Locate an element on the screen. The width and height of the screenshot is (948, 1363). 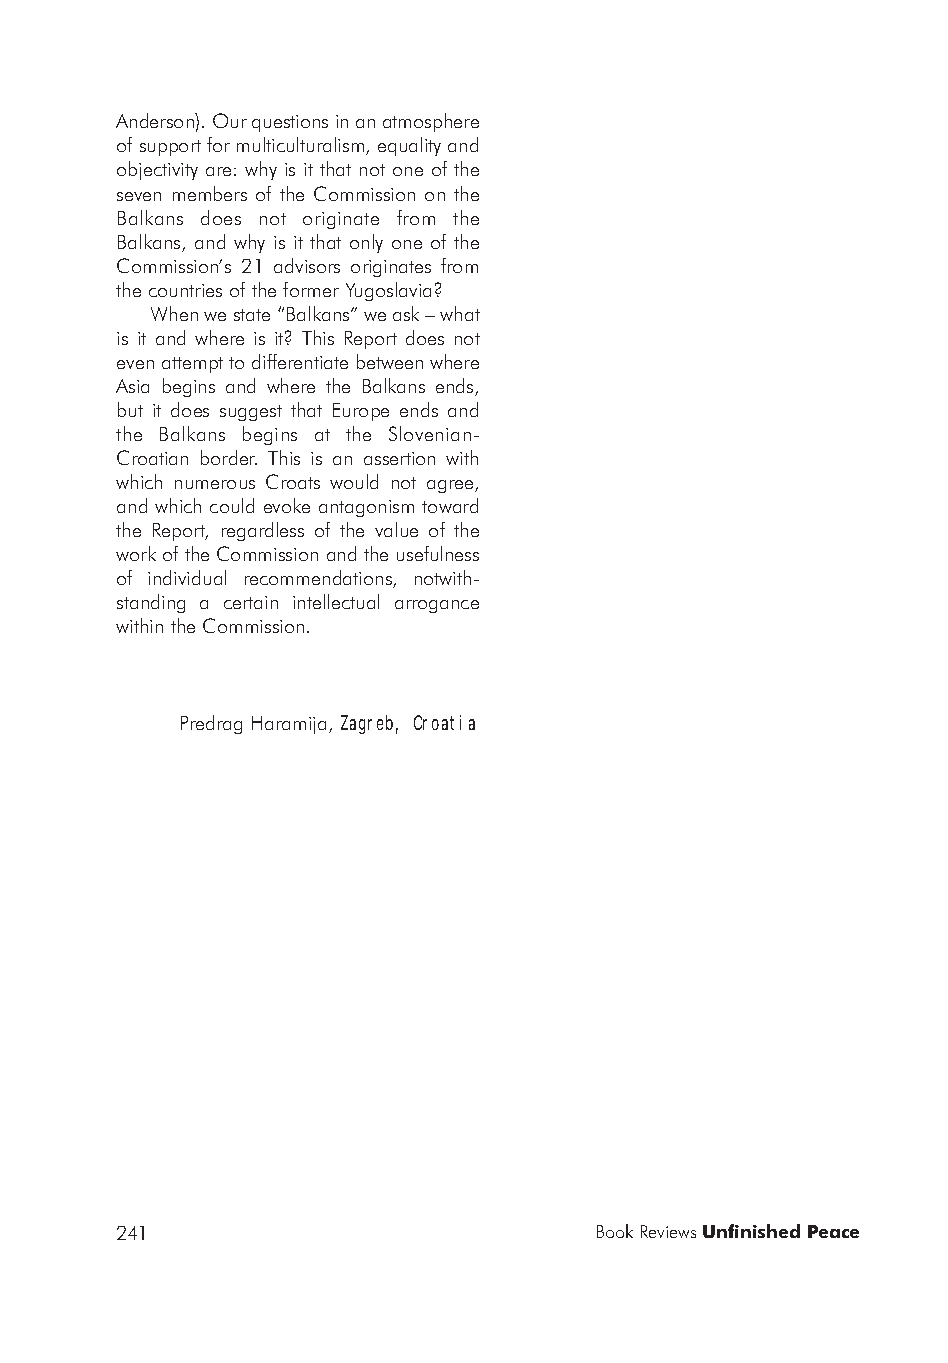
arrogance is located at coordinates (437, 606).
